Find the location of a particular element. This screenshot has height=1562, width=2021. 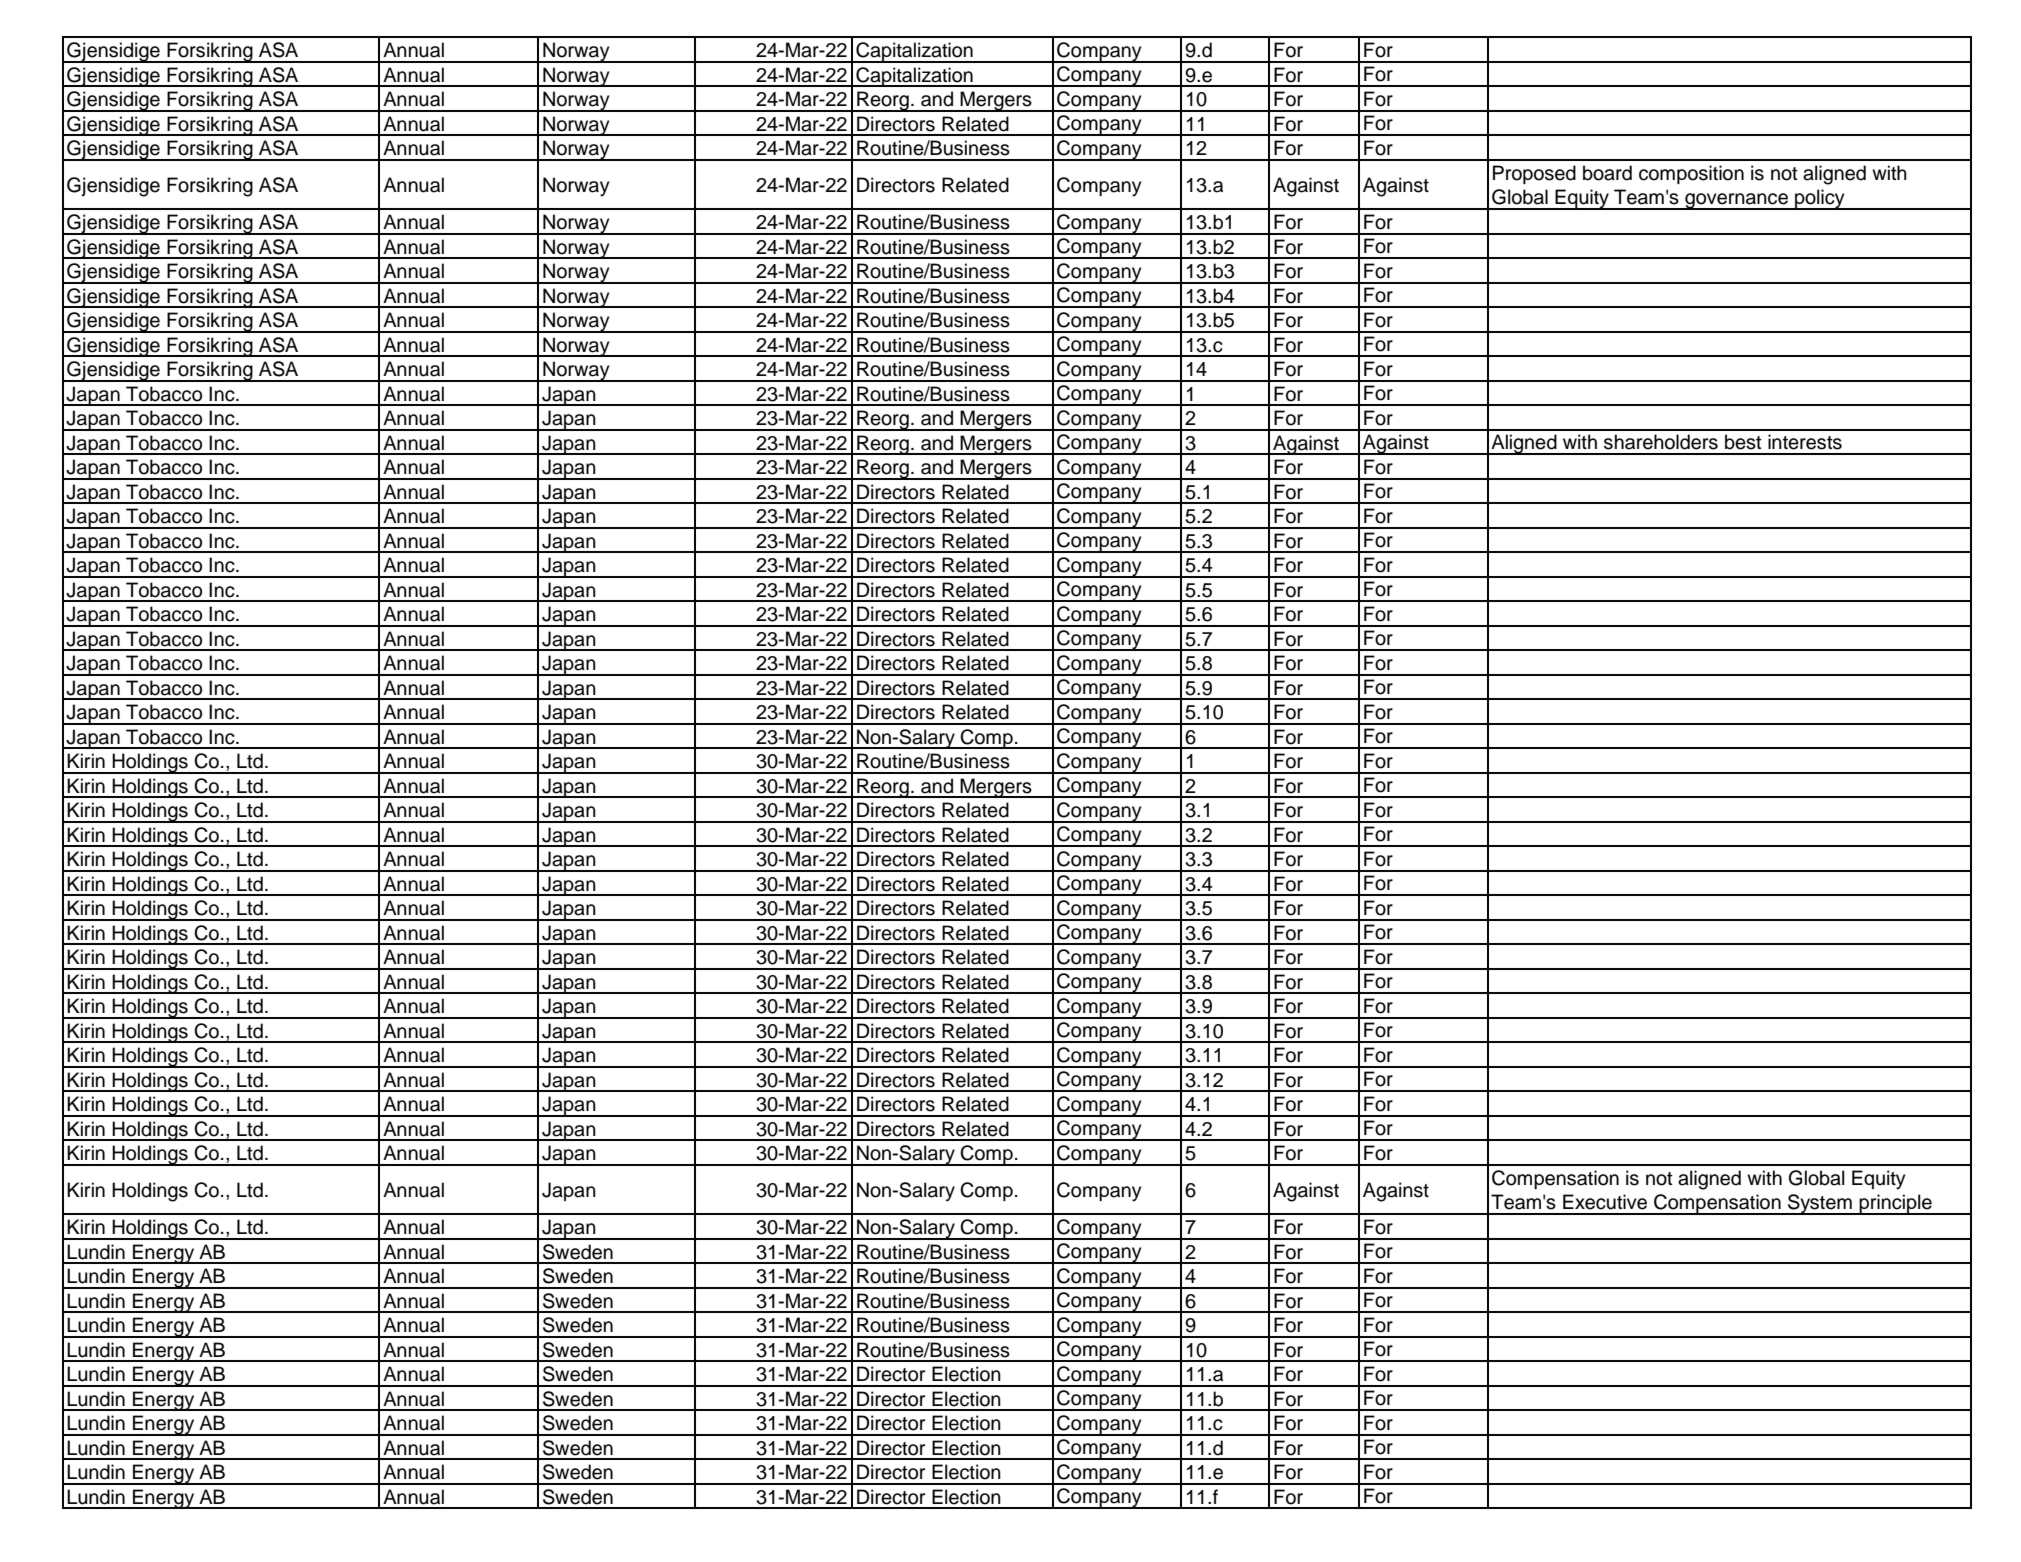

principle is located at coordinates (1896, 1204).
